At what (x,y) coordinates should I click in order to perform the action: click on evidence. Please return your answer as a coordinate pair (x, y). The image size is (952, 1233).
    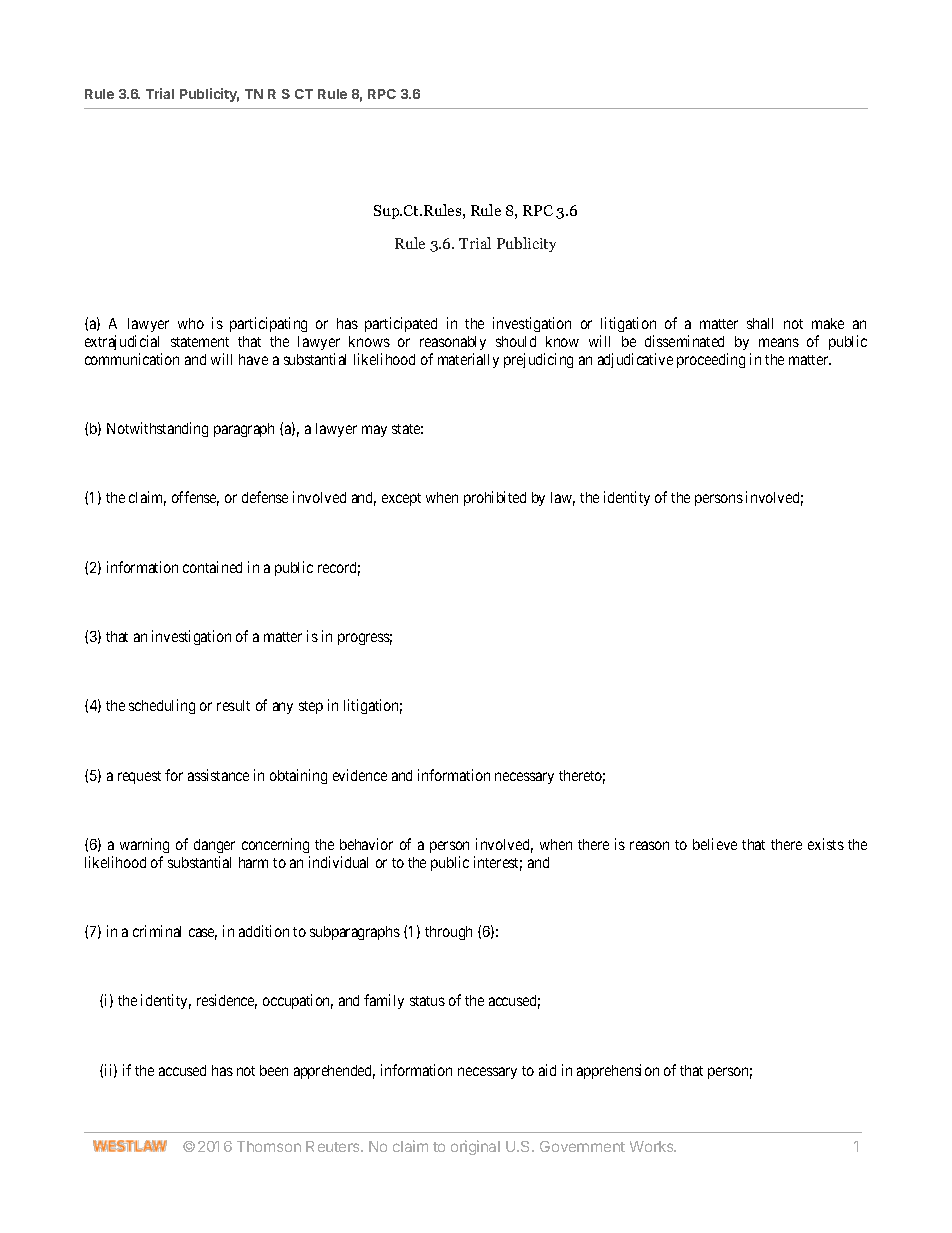
    Looking at the image, I should click on (360, 775).
